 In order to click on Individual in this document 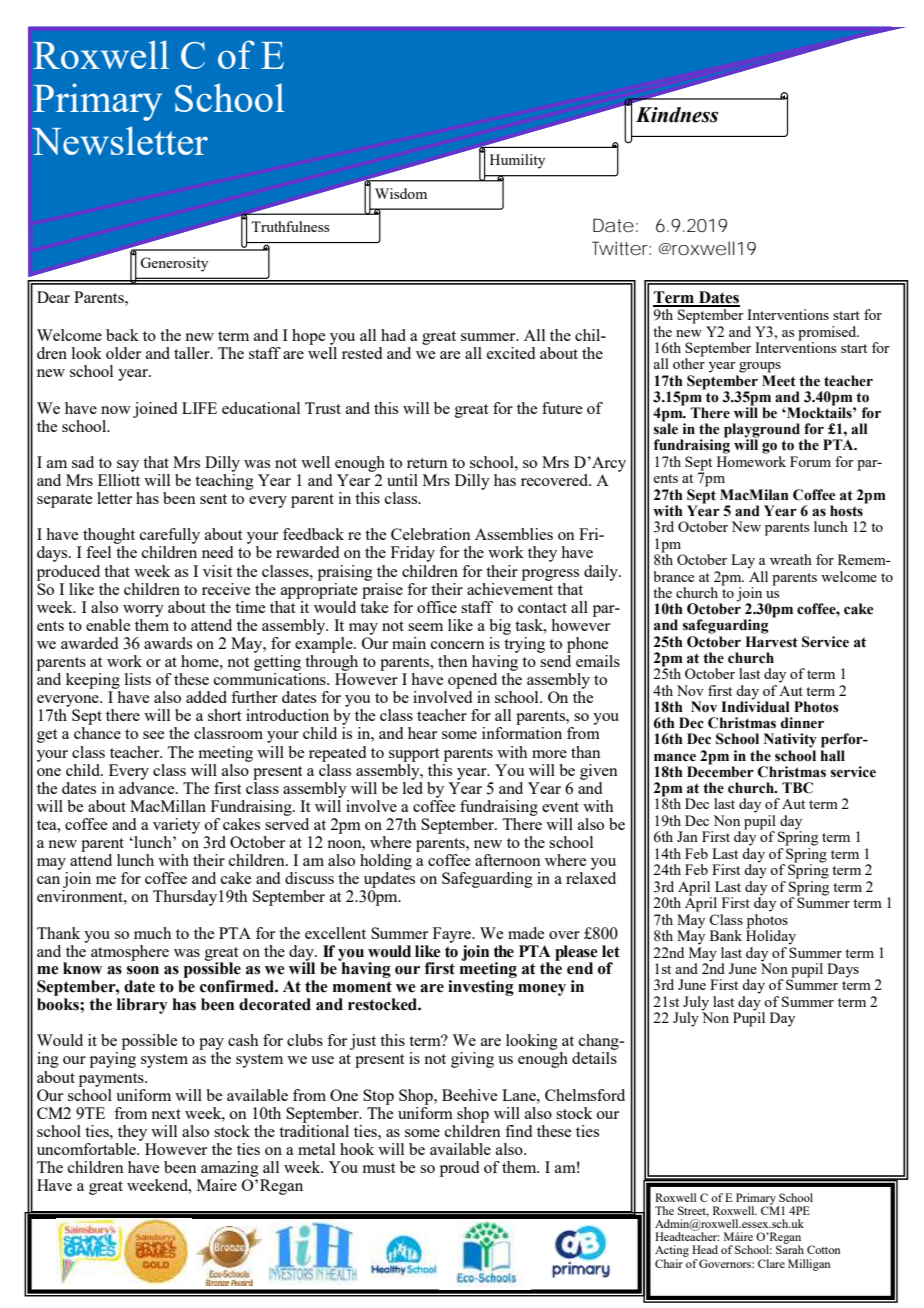, I will do `click(755, 706)`.
